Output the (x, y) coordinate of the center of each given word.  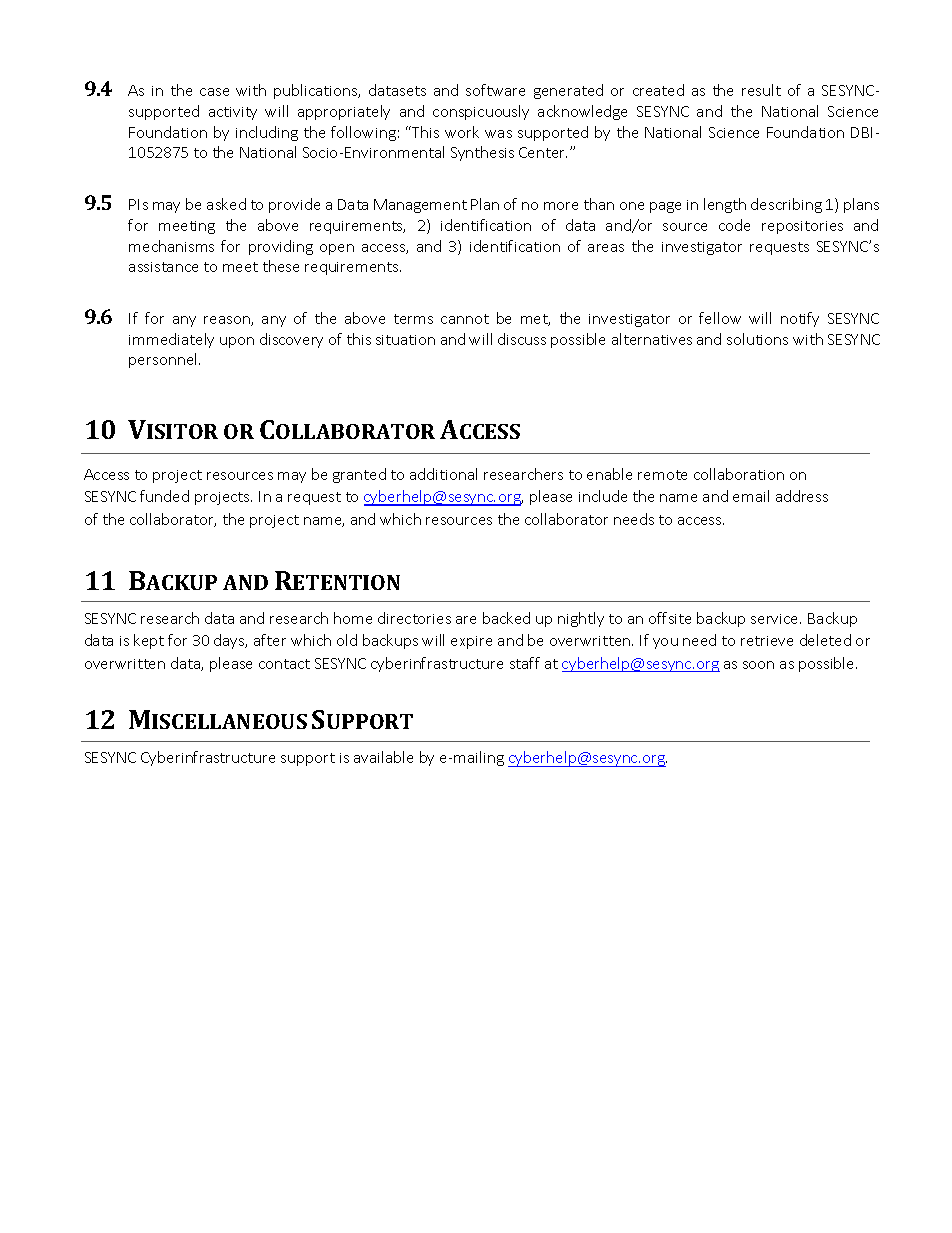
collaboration (739, 474)
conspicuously (481, 112)
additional (443, 474)
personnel (164, 360)
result (761, 90)
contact (284, 664)
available (383, 757)
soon (758, 665)
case (214, 92)
